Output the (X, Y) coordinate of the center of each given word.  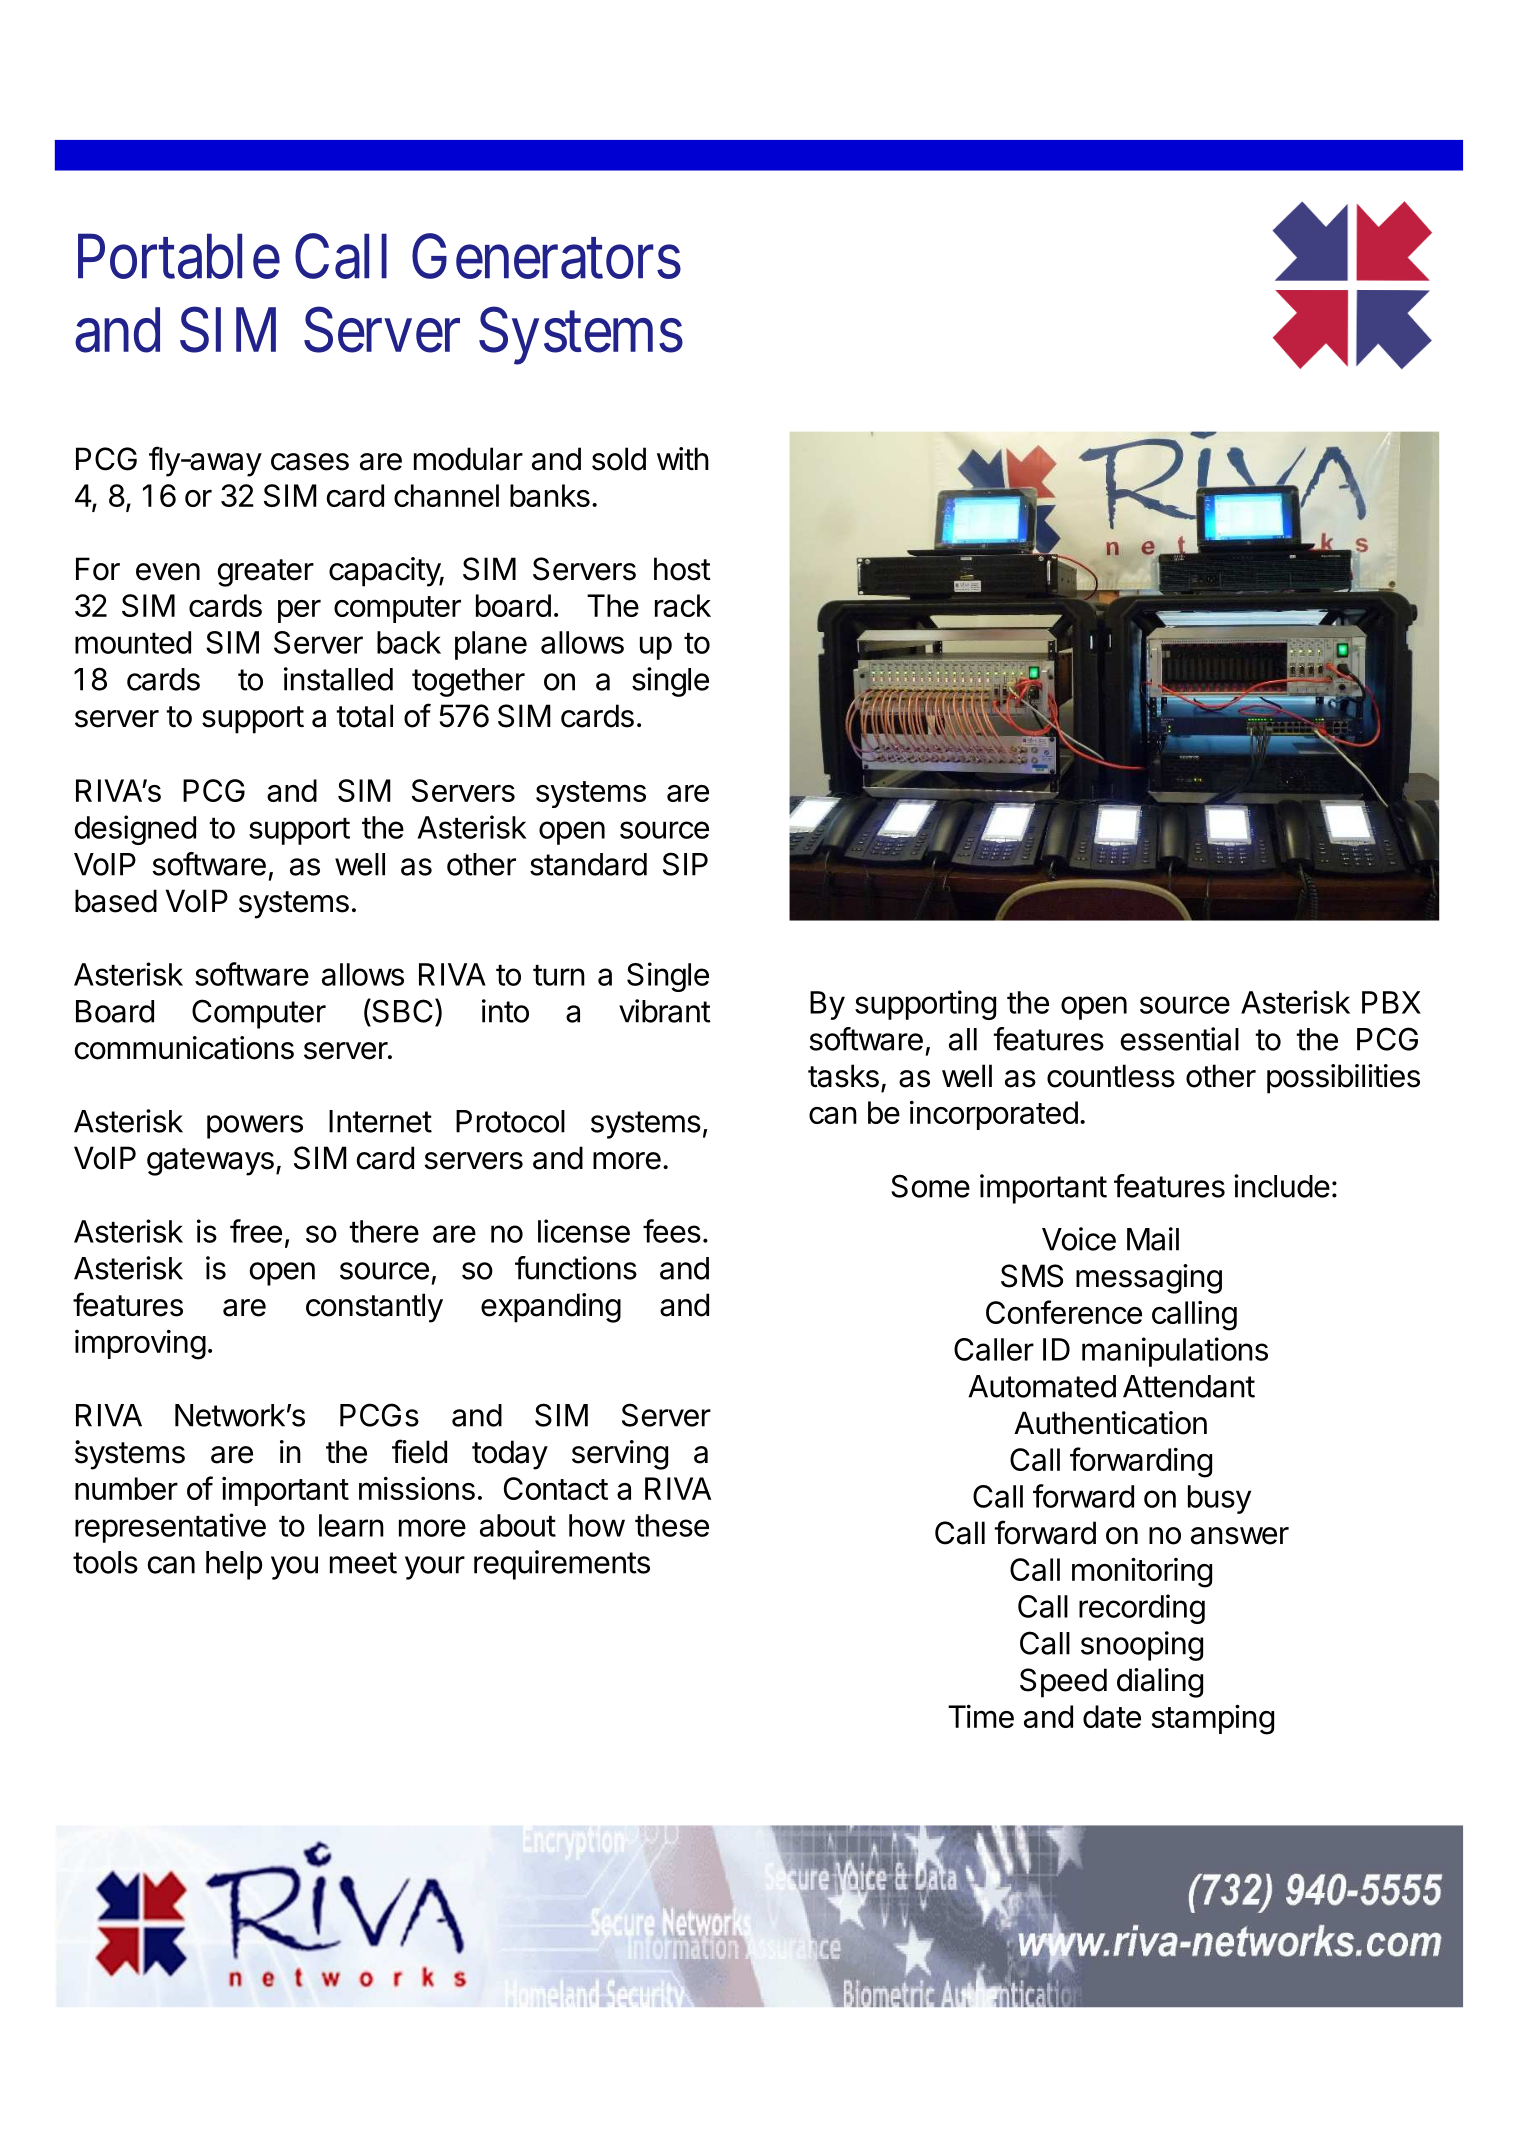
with (683, 458)
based (116, 901)
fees (672, 1231)
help (234, 1565)
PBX (1391, 1002)
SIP (685, 864)
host (682, 569)
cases (310, 462)
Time (981, 1716)
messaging (1149, 1279)
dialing (1160, 1683)
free (256, 1231)
